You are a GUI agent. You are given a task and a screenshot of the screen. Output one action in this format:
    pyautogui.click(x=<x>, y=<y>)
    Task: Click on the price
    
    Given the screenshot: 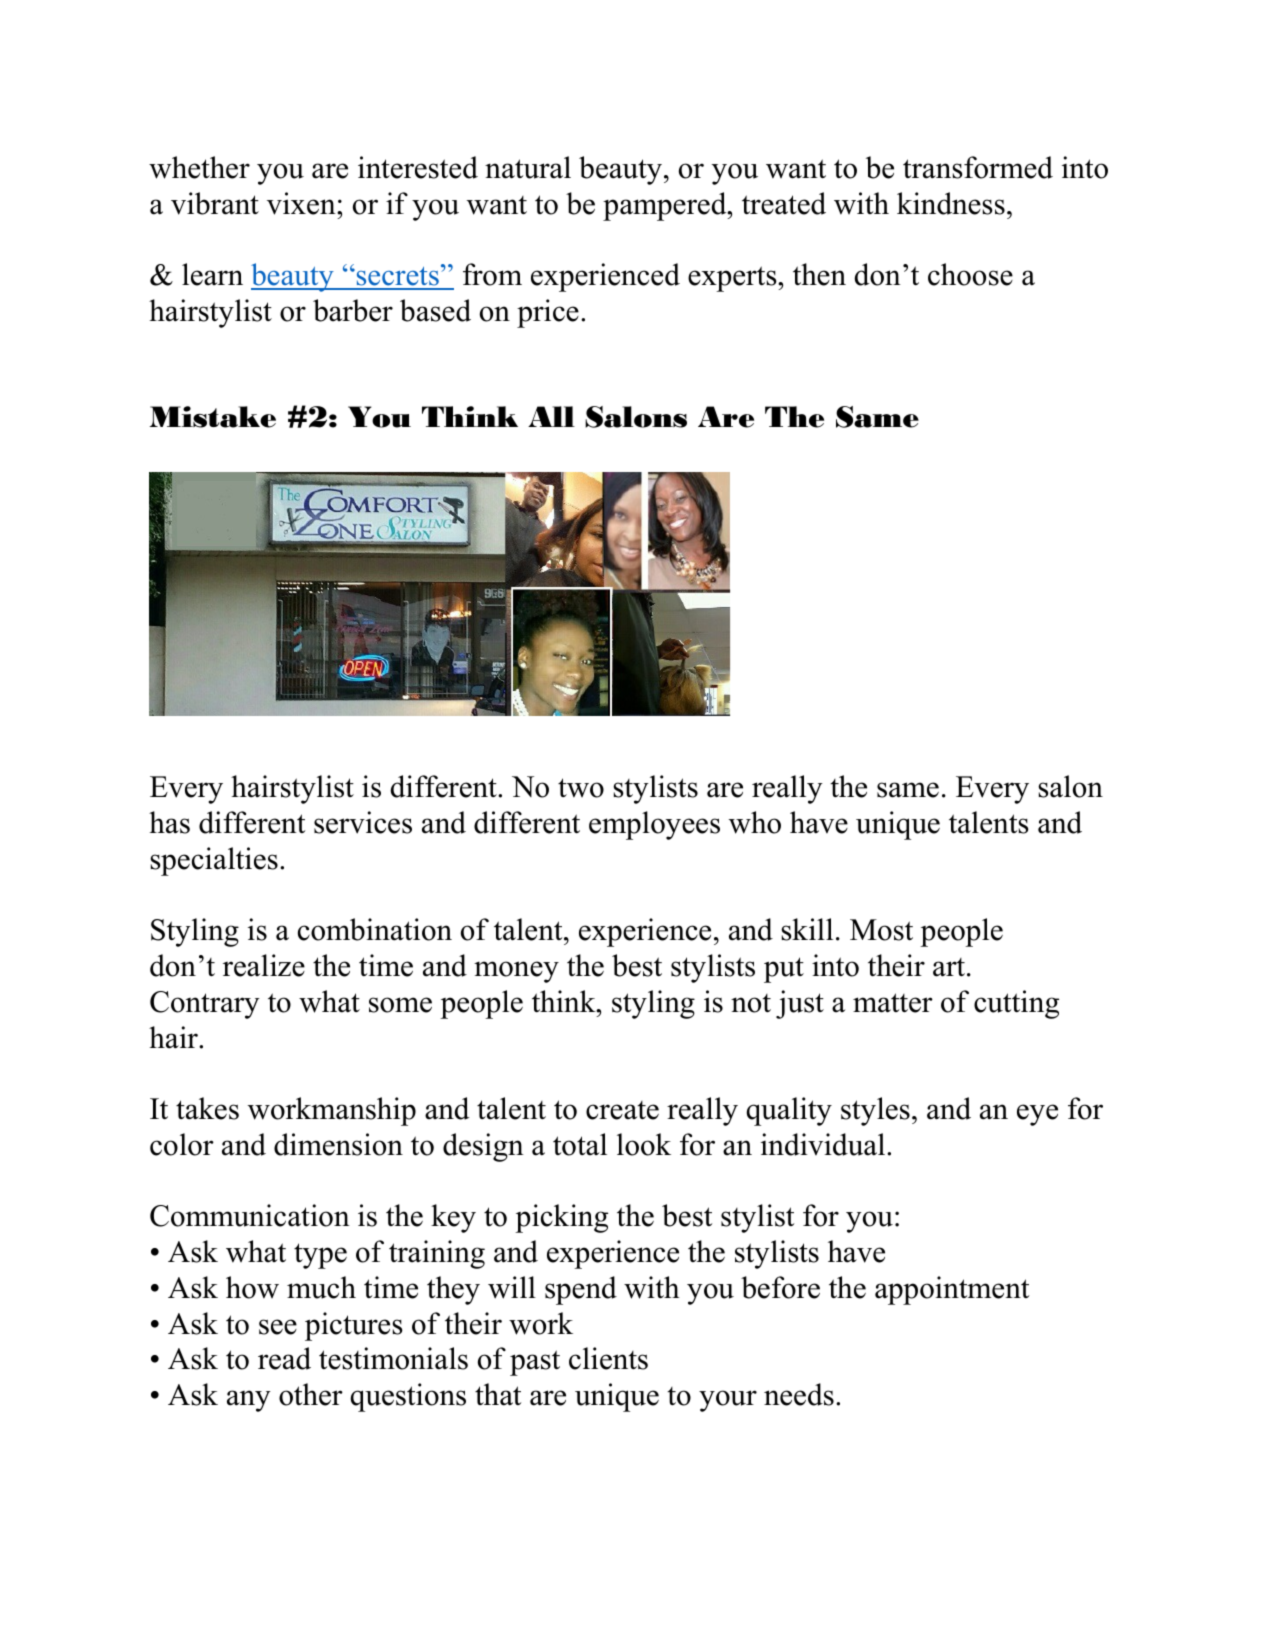 What is the action you would take?
    pyautogui.click(x=548, y=313)
